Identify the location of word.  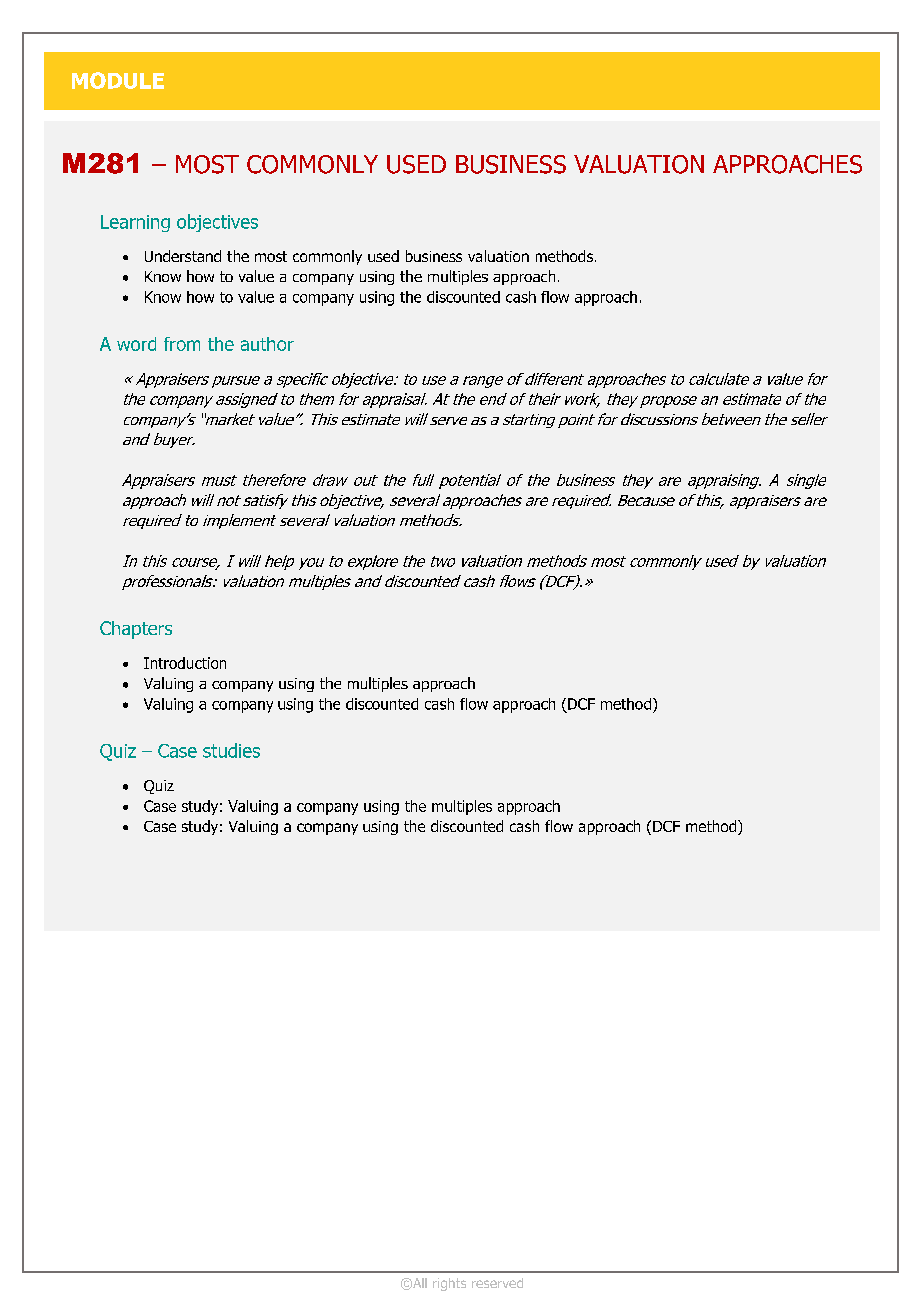
(136, 344).
